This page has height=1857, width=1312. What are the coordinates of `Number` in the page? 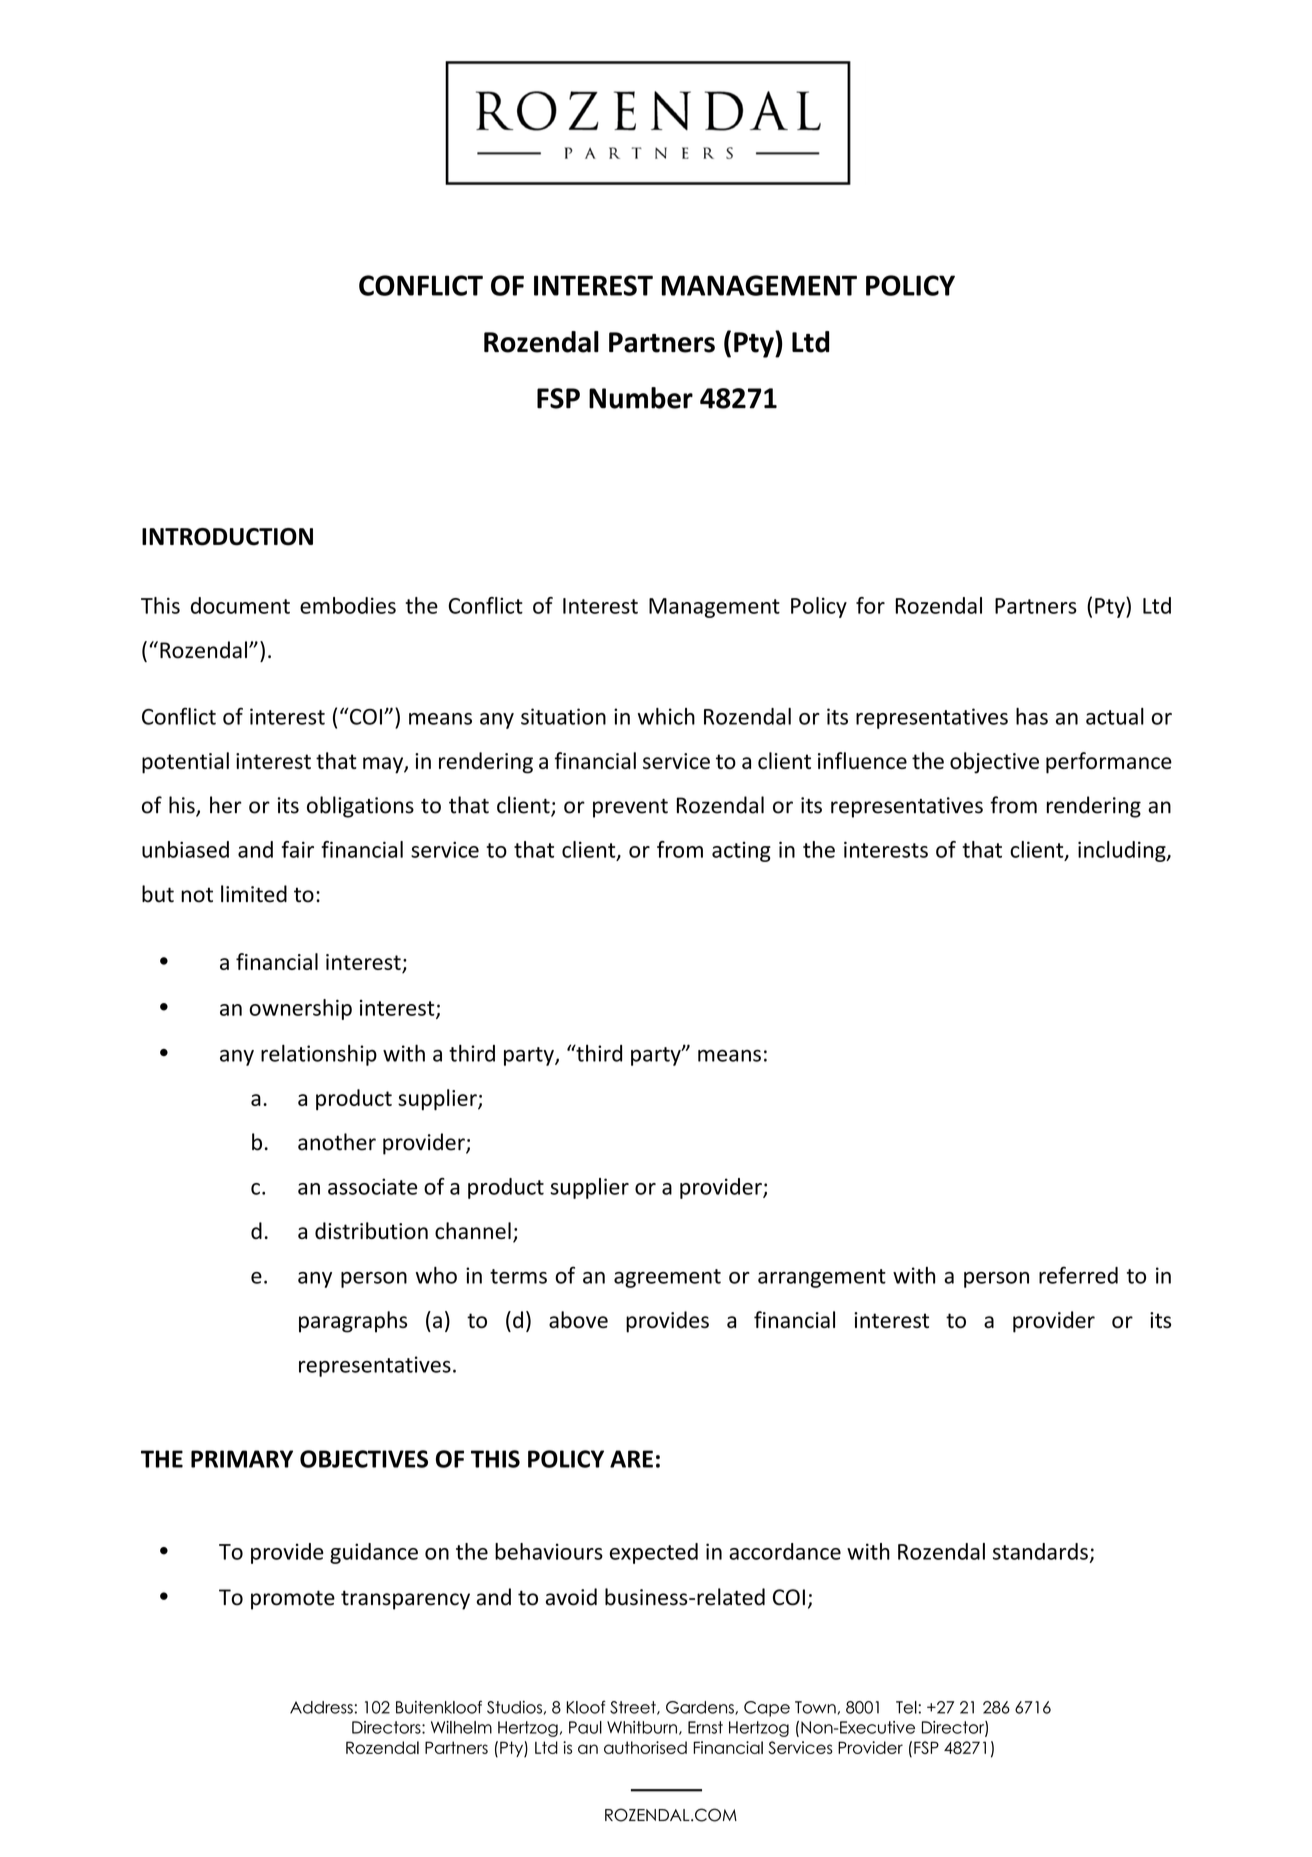 It's located at (641, 398).
